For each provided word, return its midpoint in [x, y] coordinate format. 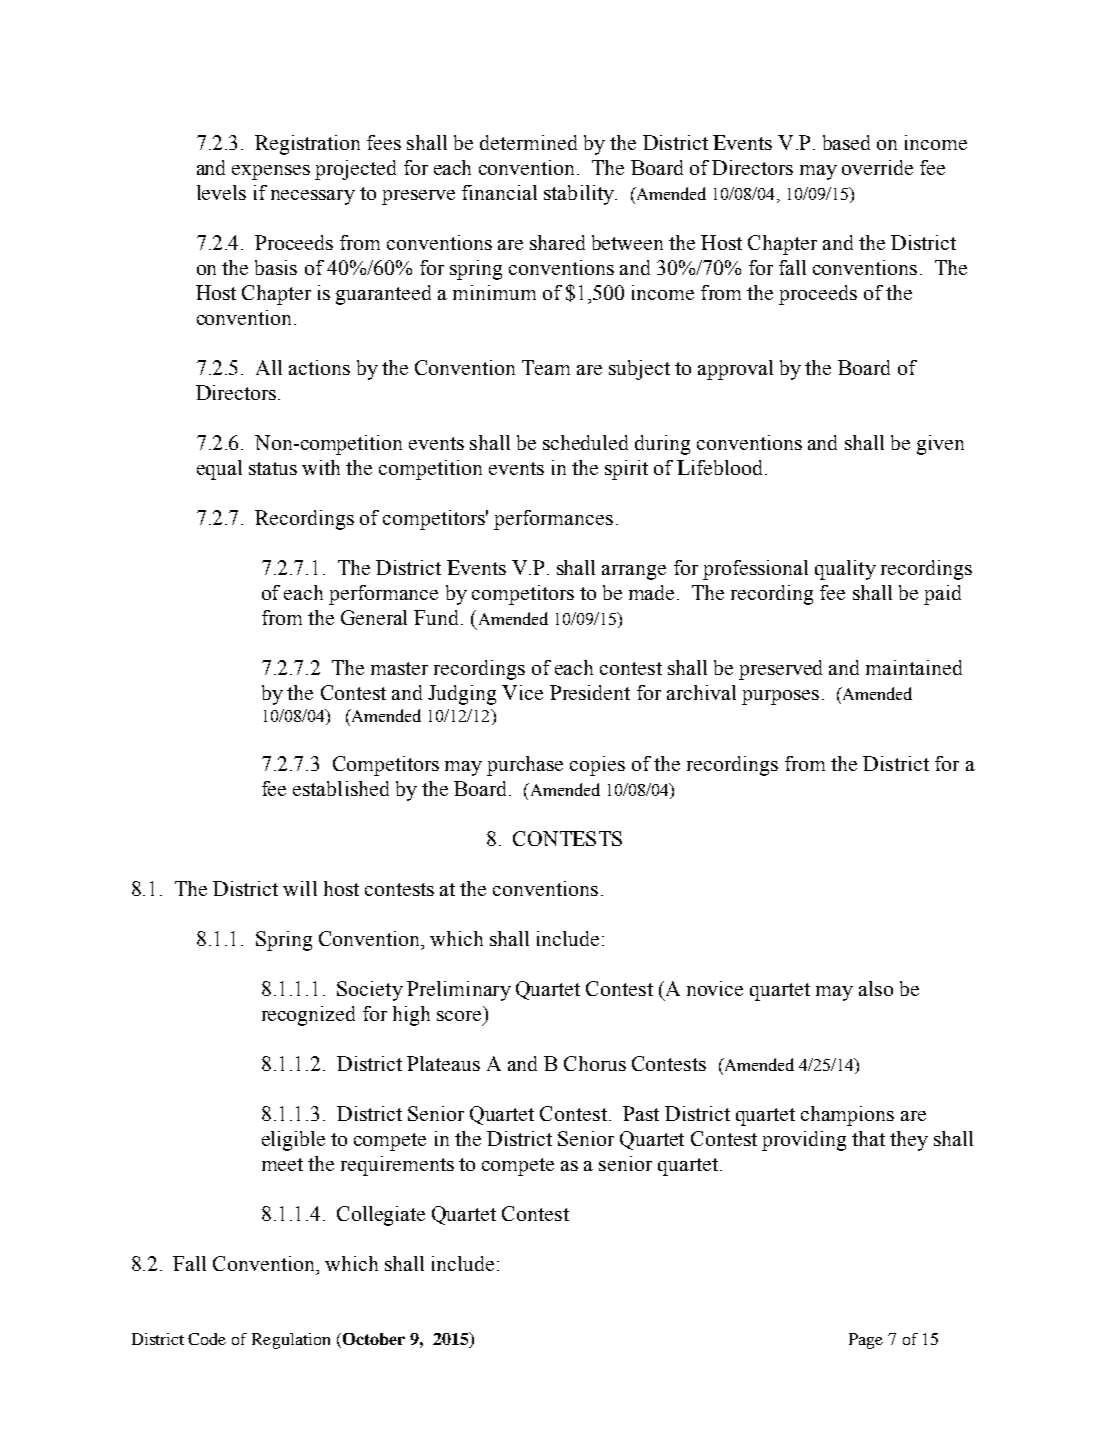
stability [580, 195]
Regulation [291, 1341]
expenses [271, 172]
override [877, 167]
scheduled [585, 442]
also [876, 988]
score [459, 1016]
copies [597, 766]
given [940, 445]
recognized [308, 1016]
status [273, 468]
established [341, 788]
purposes [780, 697]
